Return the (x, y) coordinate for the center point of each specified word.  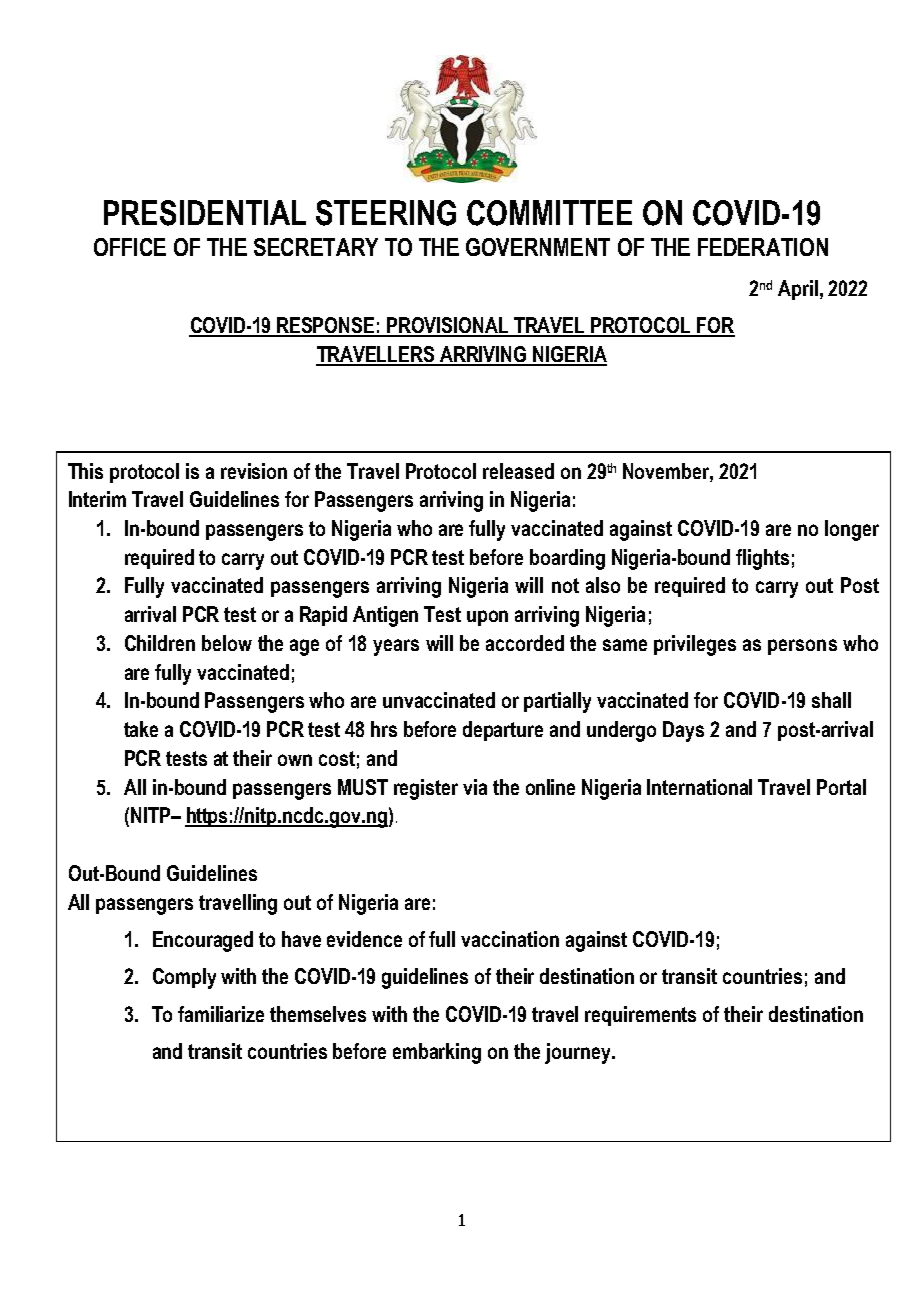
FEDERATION (763, 247)
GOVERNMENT (538, 247)
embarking (437, 1053)
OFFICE (130, 247)
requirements (640, 1016)
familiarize (221, 1014)
